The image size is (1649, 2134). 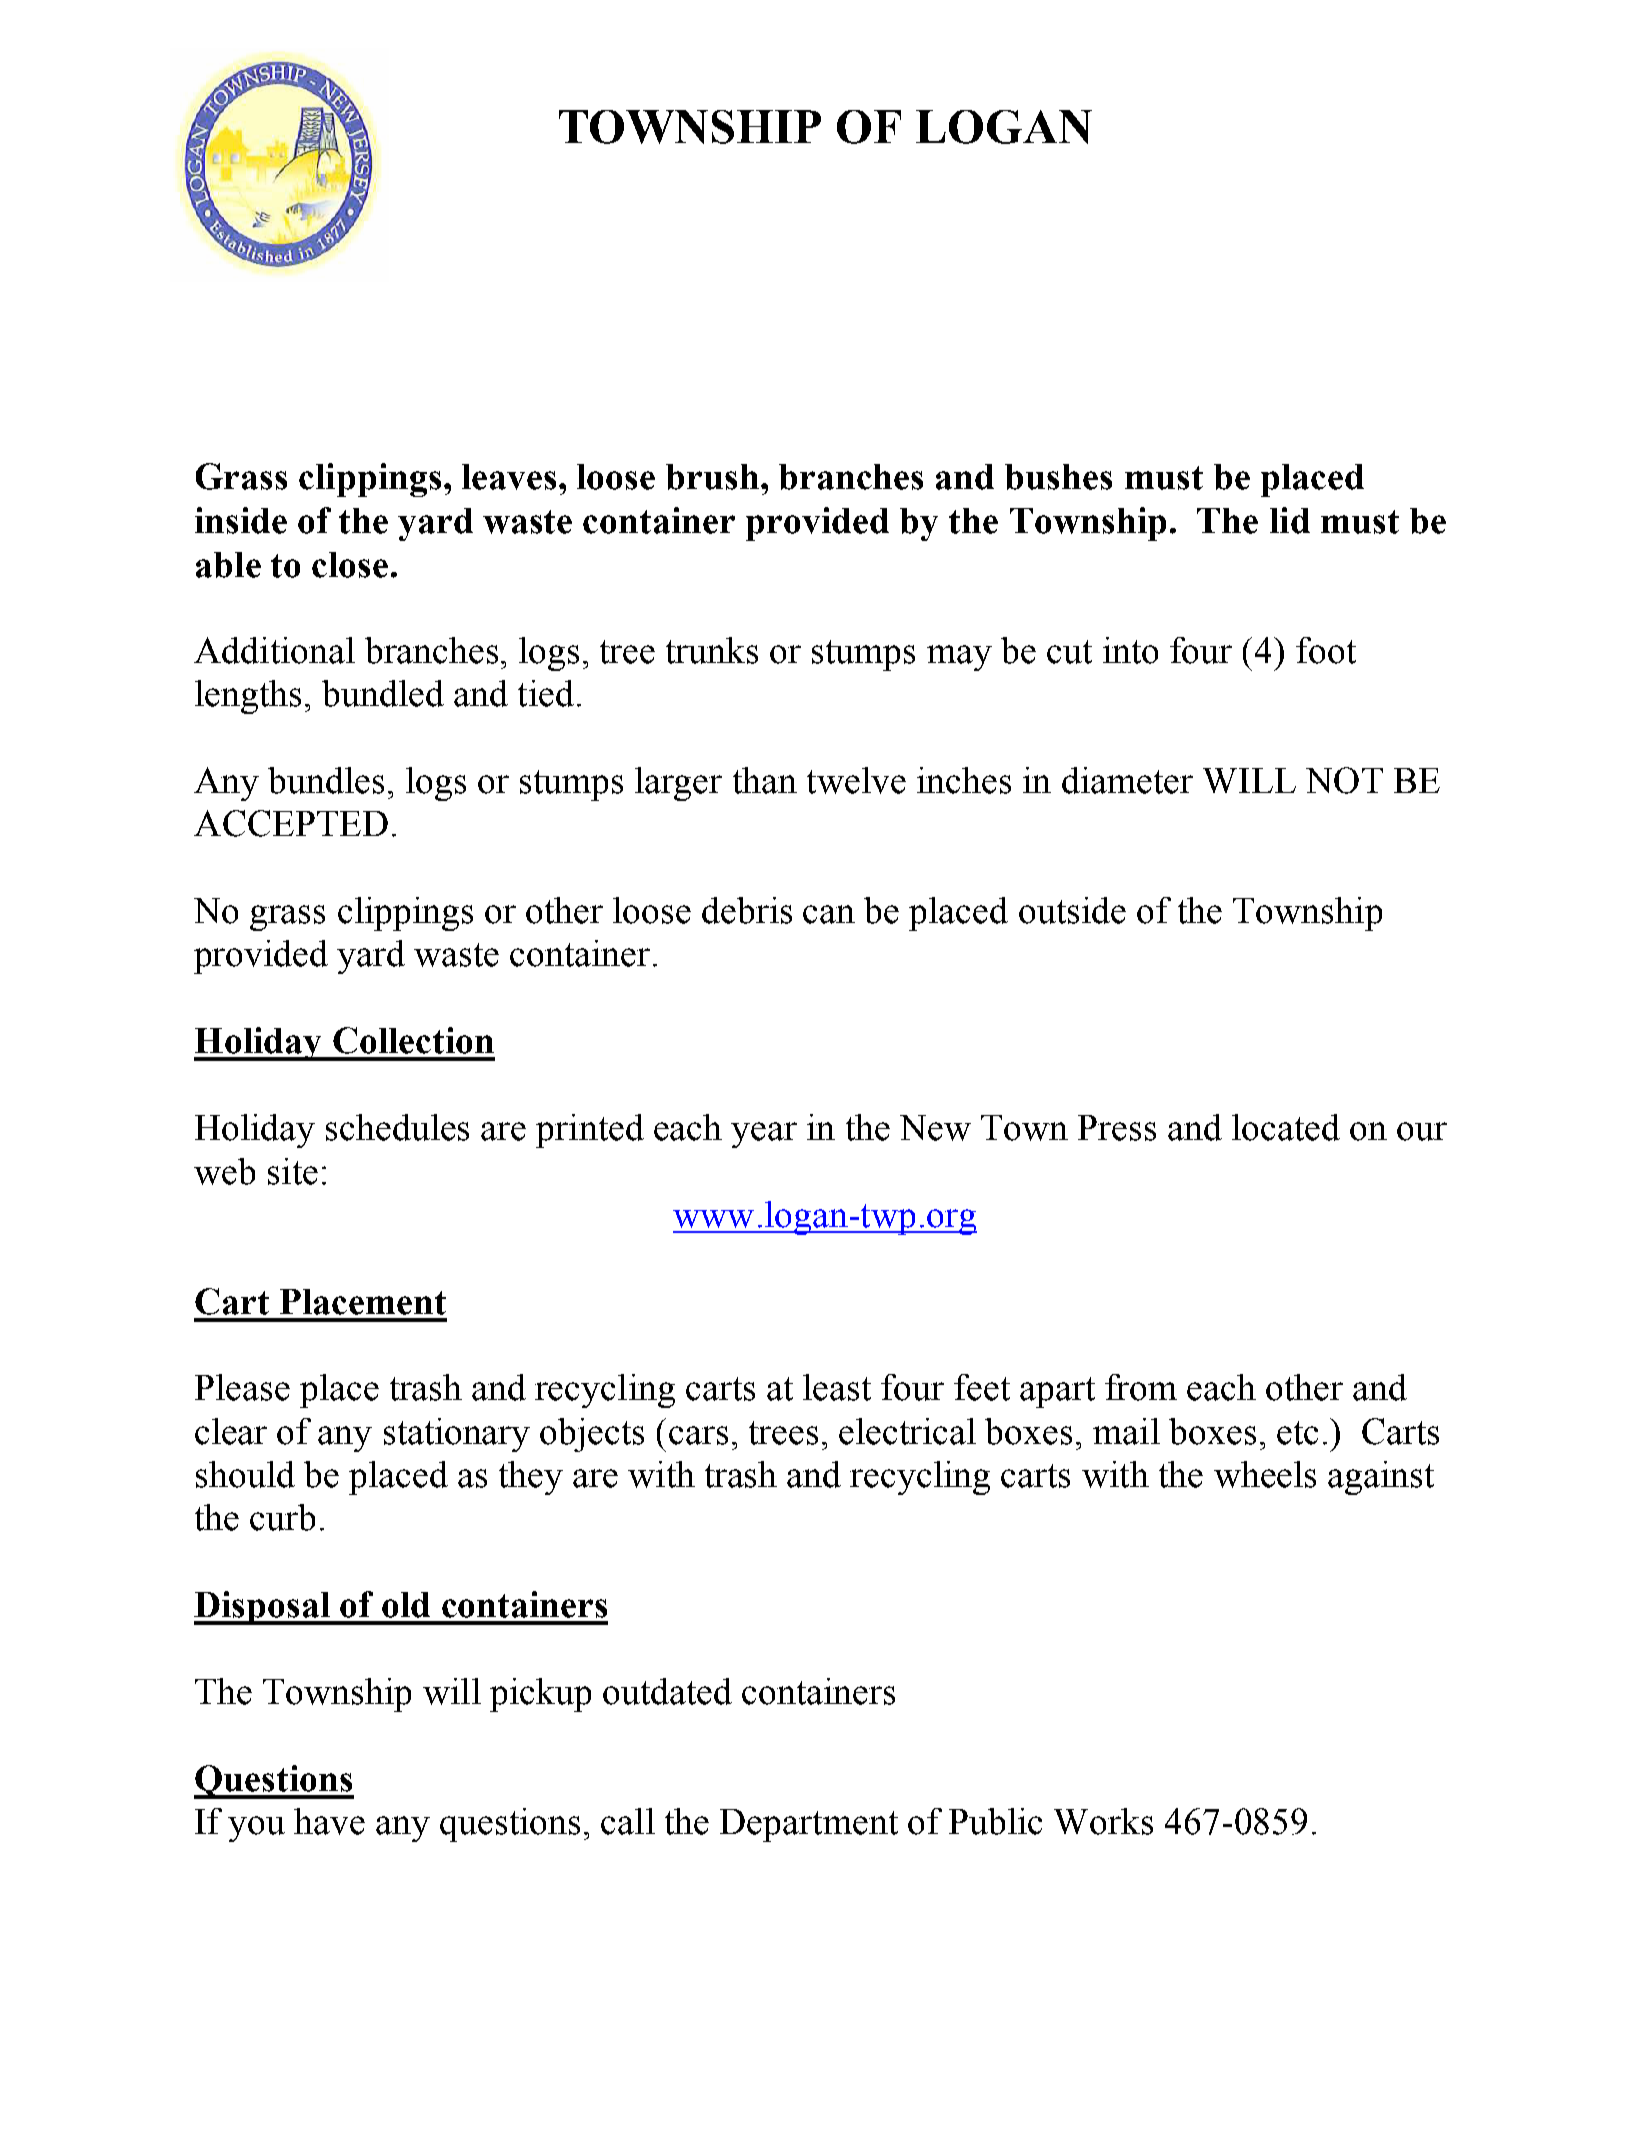 I want to click on least, so click(x=837, y=1387).
